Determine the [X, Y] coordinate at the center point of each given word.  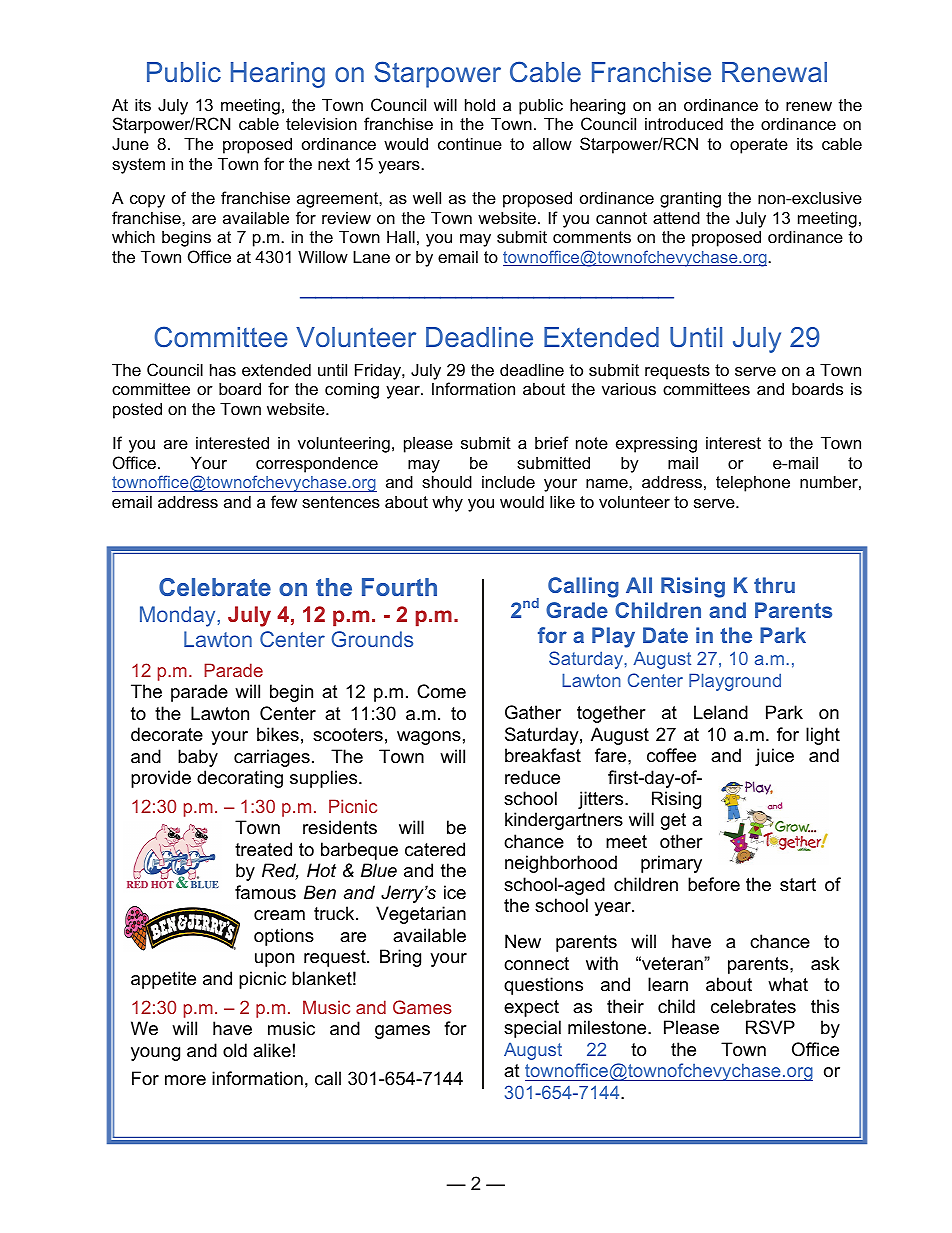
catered [435, 849]
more [185, 1080]
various [629, 388]
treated [263, 849]
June [130, 143]
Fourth [399, 587]
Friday [379, 371]
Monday [177, 616]
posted [137, 410]
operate [759, 146]
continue [470, 143]
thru [774, 585]
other [681, 841]
